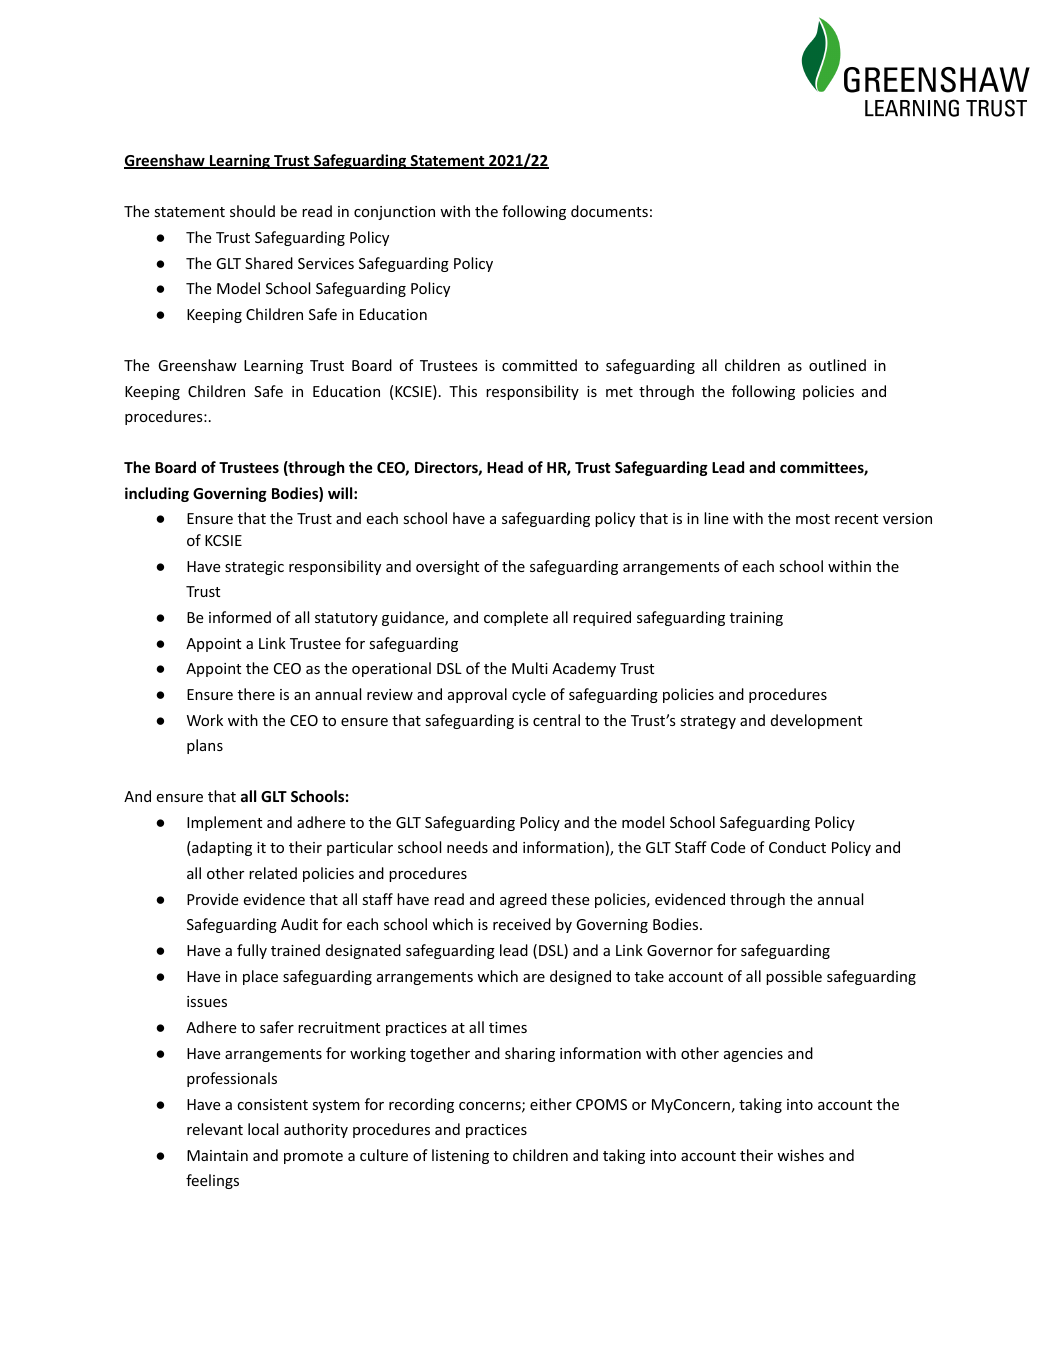 This screenshot has width=1053, height=1363. What do you see at coordinates (256, 694) in the screenshot?
I see `there` at bounding box center [256, 694].
